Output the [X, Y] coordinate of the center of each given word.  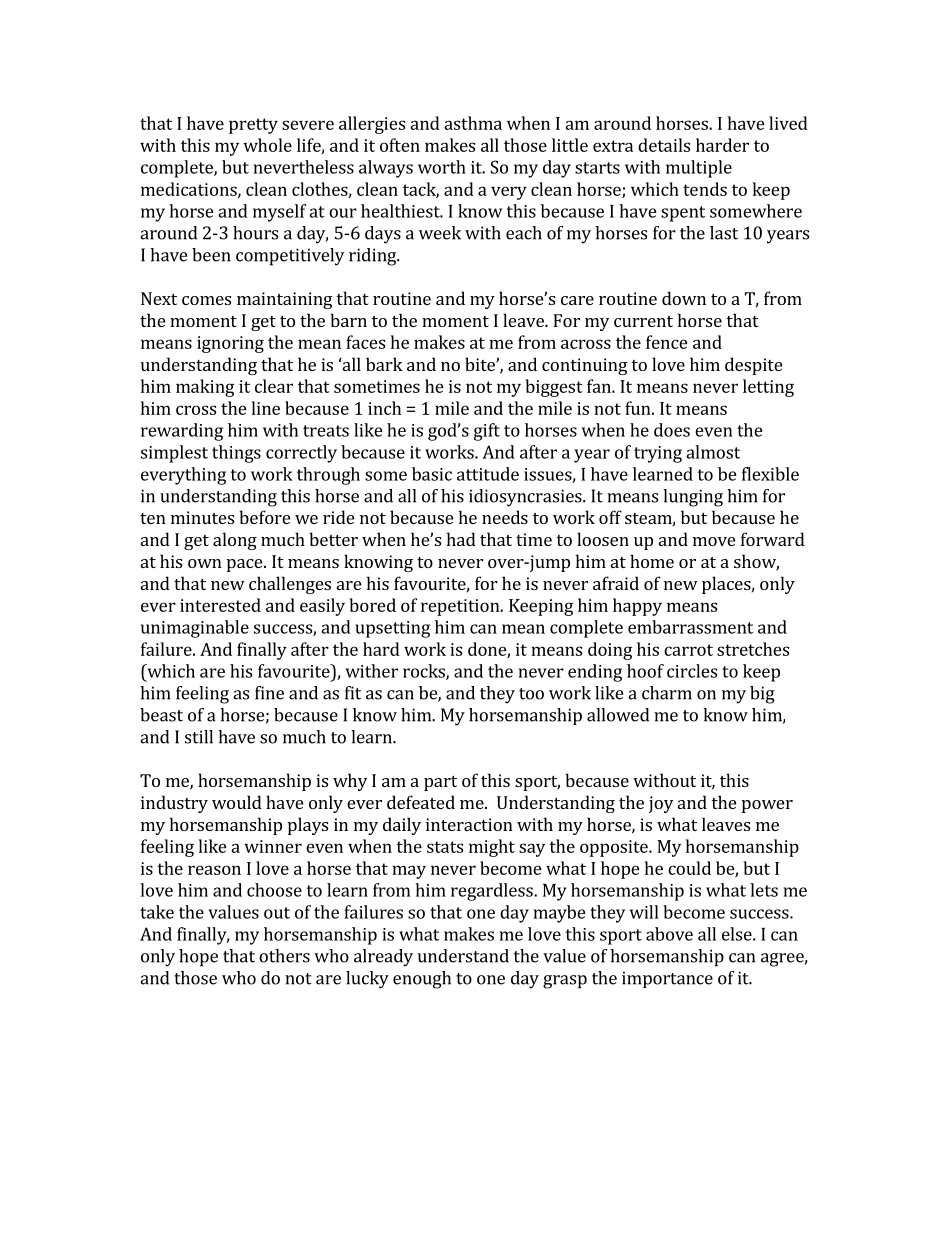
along [235, 541]
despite [753, 366]
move [714, 541]
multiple [699, 169]
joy [661, 804]
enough [422, 980]
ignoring [230, 344]
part [440, 783]
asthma [473, 123]
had [461, 539]
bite [481, 364]
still [199, 737]
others [284, 956]
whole [267, 145]
